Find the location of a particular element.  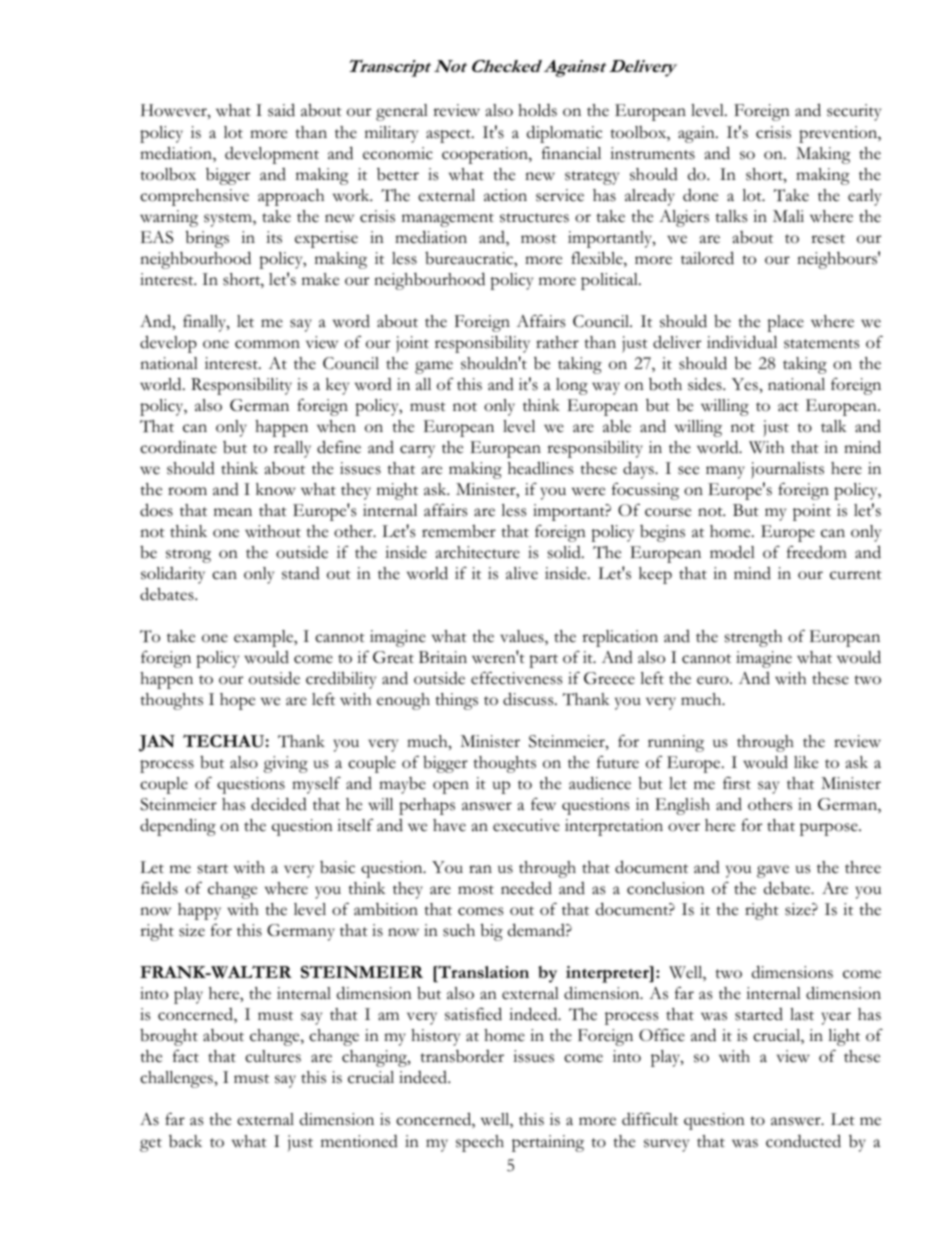

gave is located at coordinates (773, 871).
